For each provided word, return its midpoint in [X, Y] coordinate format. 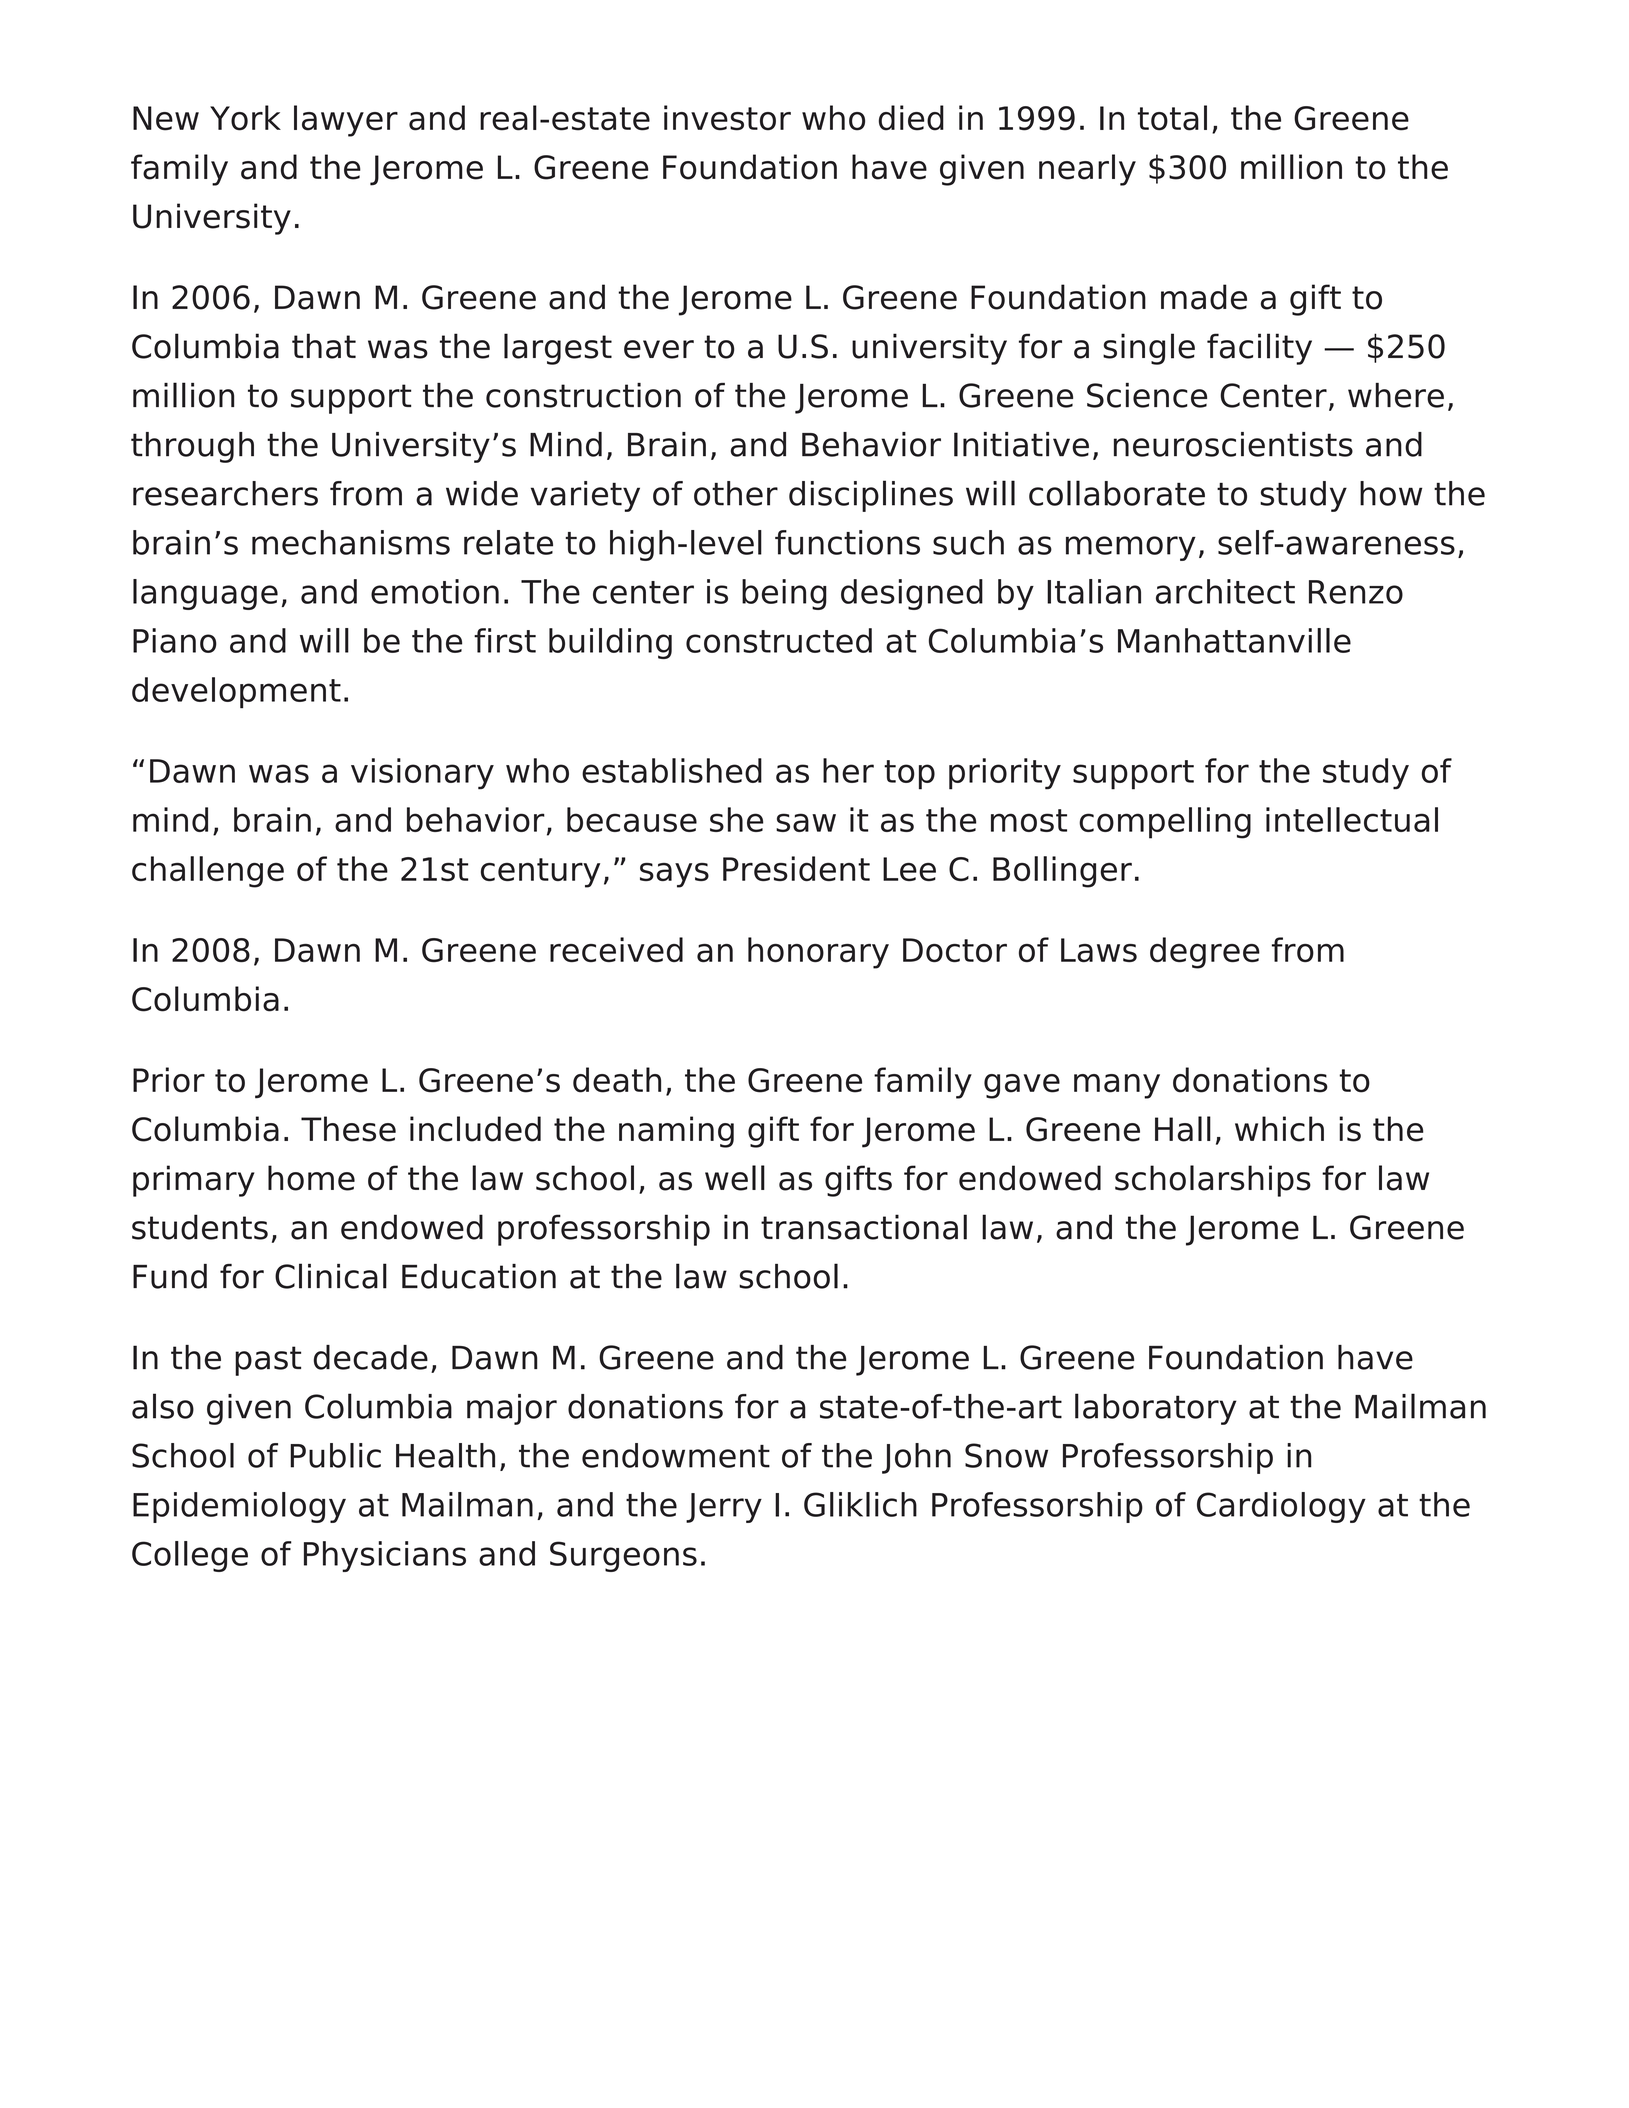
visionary [422, 774]
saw [806, 822]
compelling [1165, 823]
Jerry [724, 1508]
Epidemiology [239, 1507]
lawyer [346, 121]
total [1172, 118]
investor [727, 118]
